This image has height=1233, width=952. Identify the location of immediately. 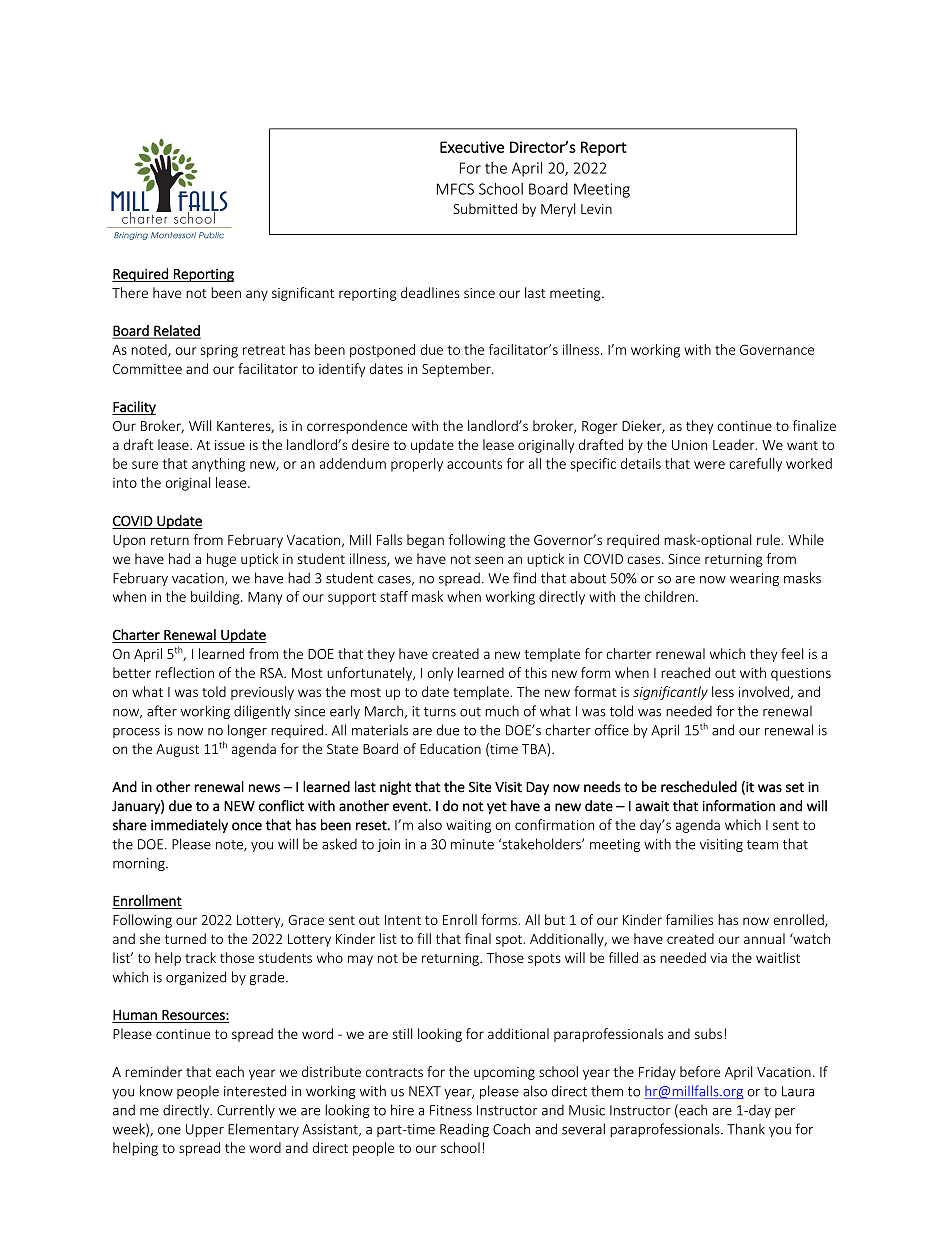
(189, 826).
